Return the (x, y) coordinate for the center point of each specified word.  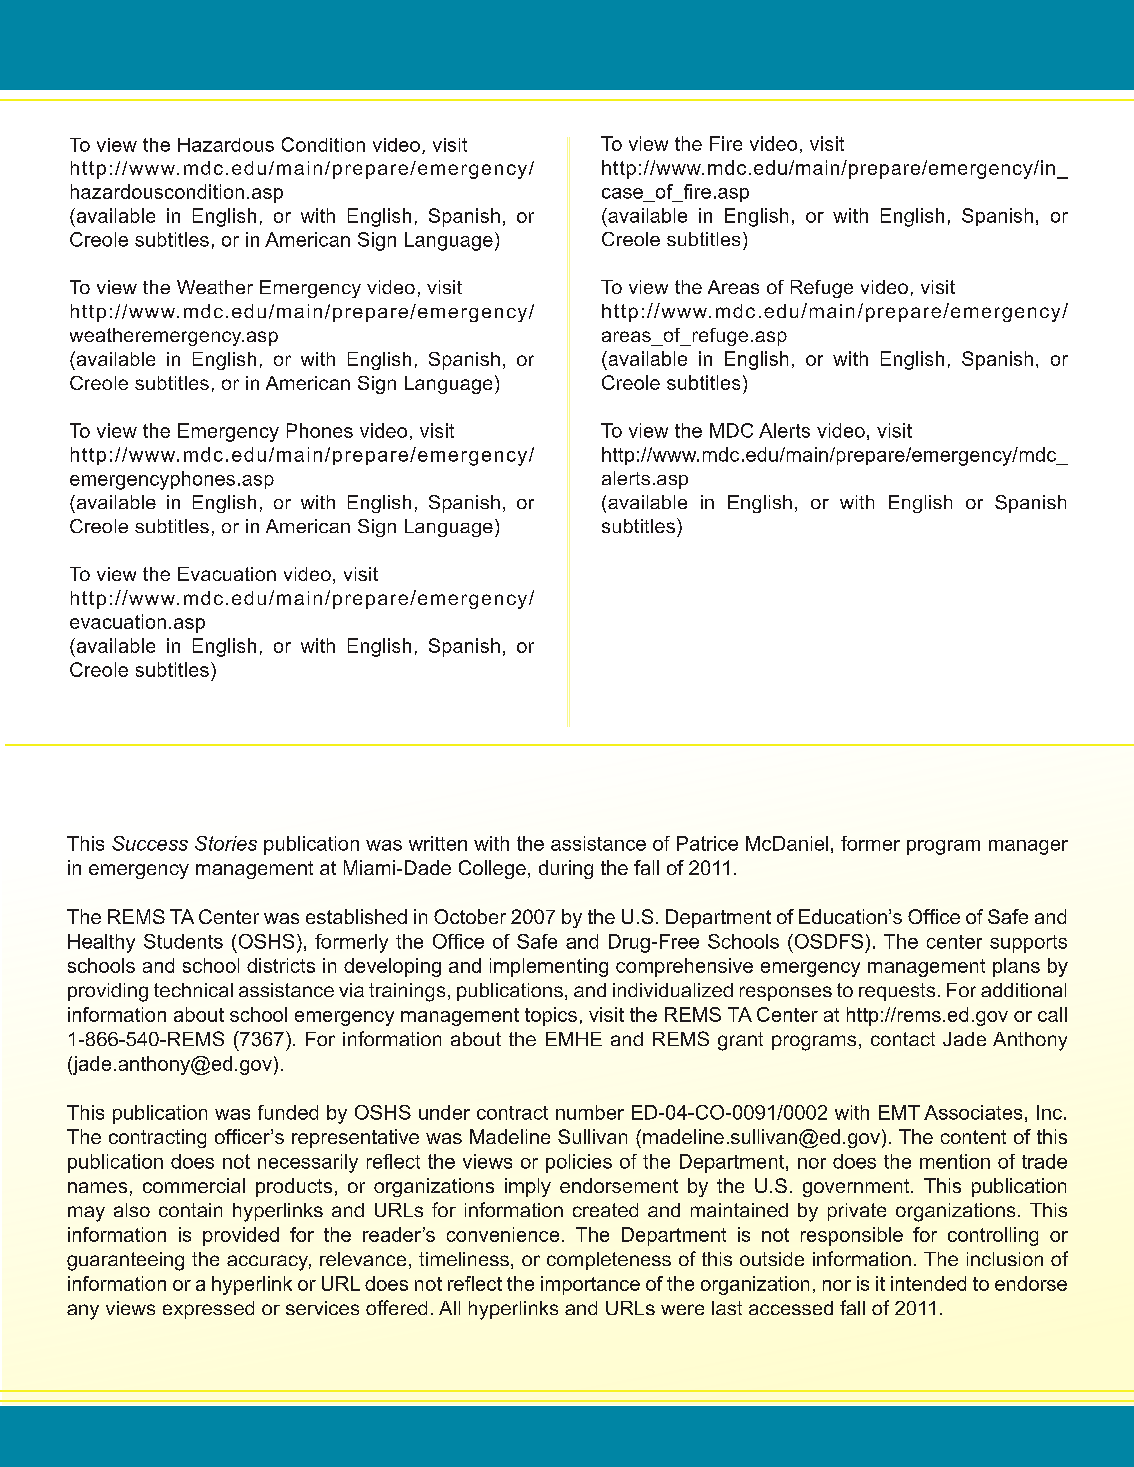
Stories (226, 843)
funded (288, 1112)
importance (590, 1285)
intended (928, 1283)
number (590, 1112)
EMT (899, 1112)
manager (1028, 847)
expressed (208, 1310)
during (566, 869)
